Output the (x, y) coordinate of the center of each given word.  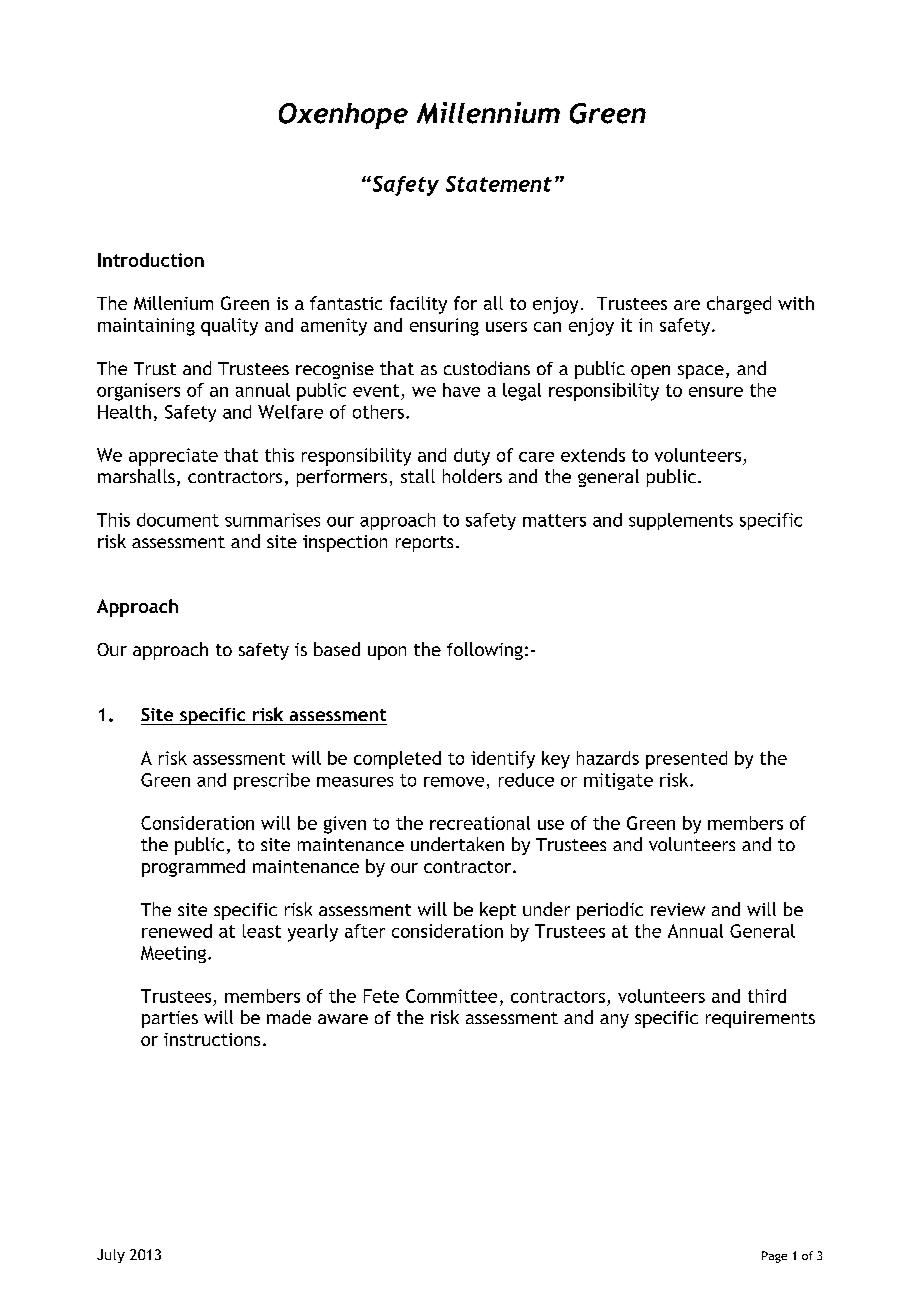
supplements (681, 521)
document (178, 520)
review (678, 909)
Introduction (151, 260)
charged (739, 305)
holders (472, 476)
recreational (480, 823)
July (111, 1256)
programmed (193, 868)
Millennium (488, 113)
